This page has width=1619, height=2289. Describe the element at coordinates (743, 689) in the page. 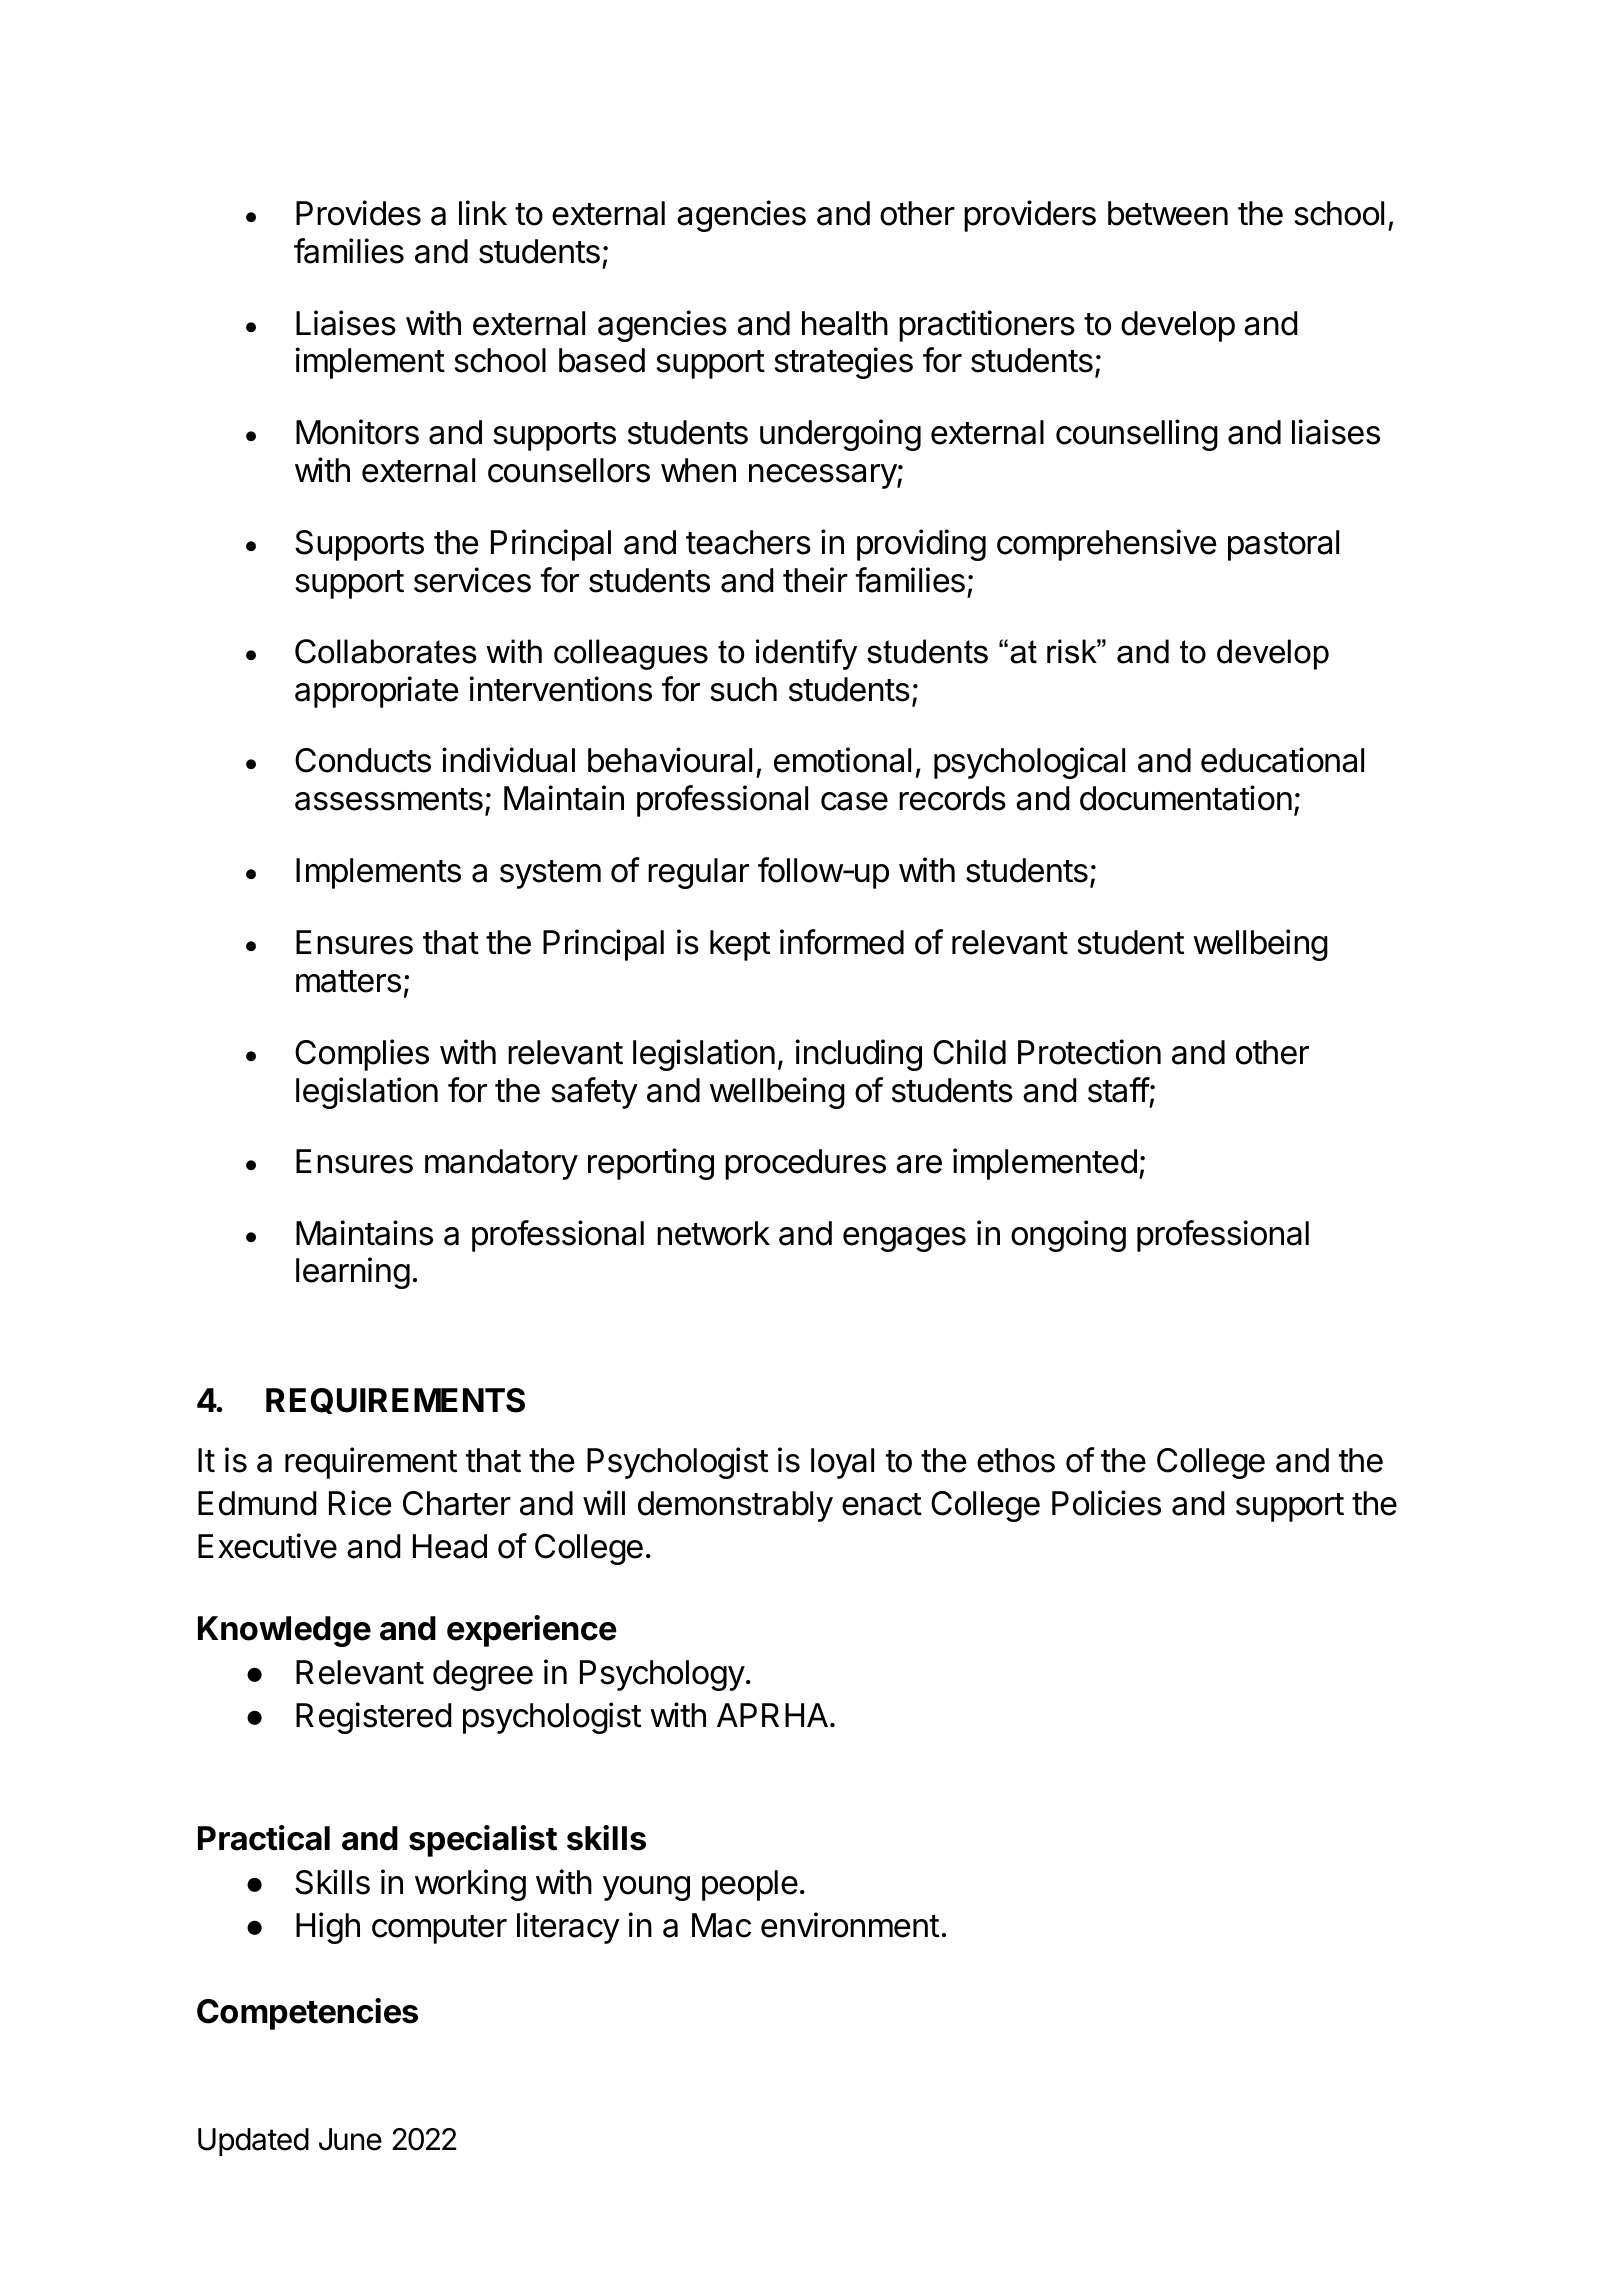

I see `such` at that location.
